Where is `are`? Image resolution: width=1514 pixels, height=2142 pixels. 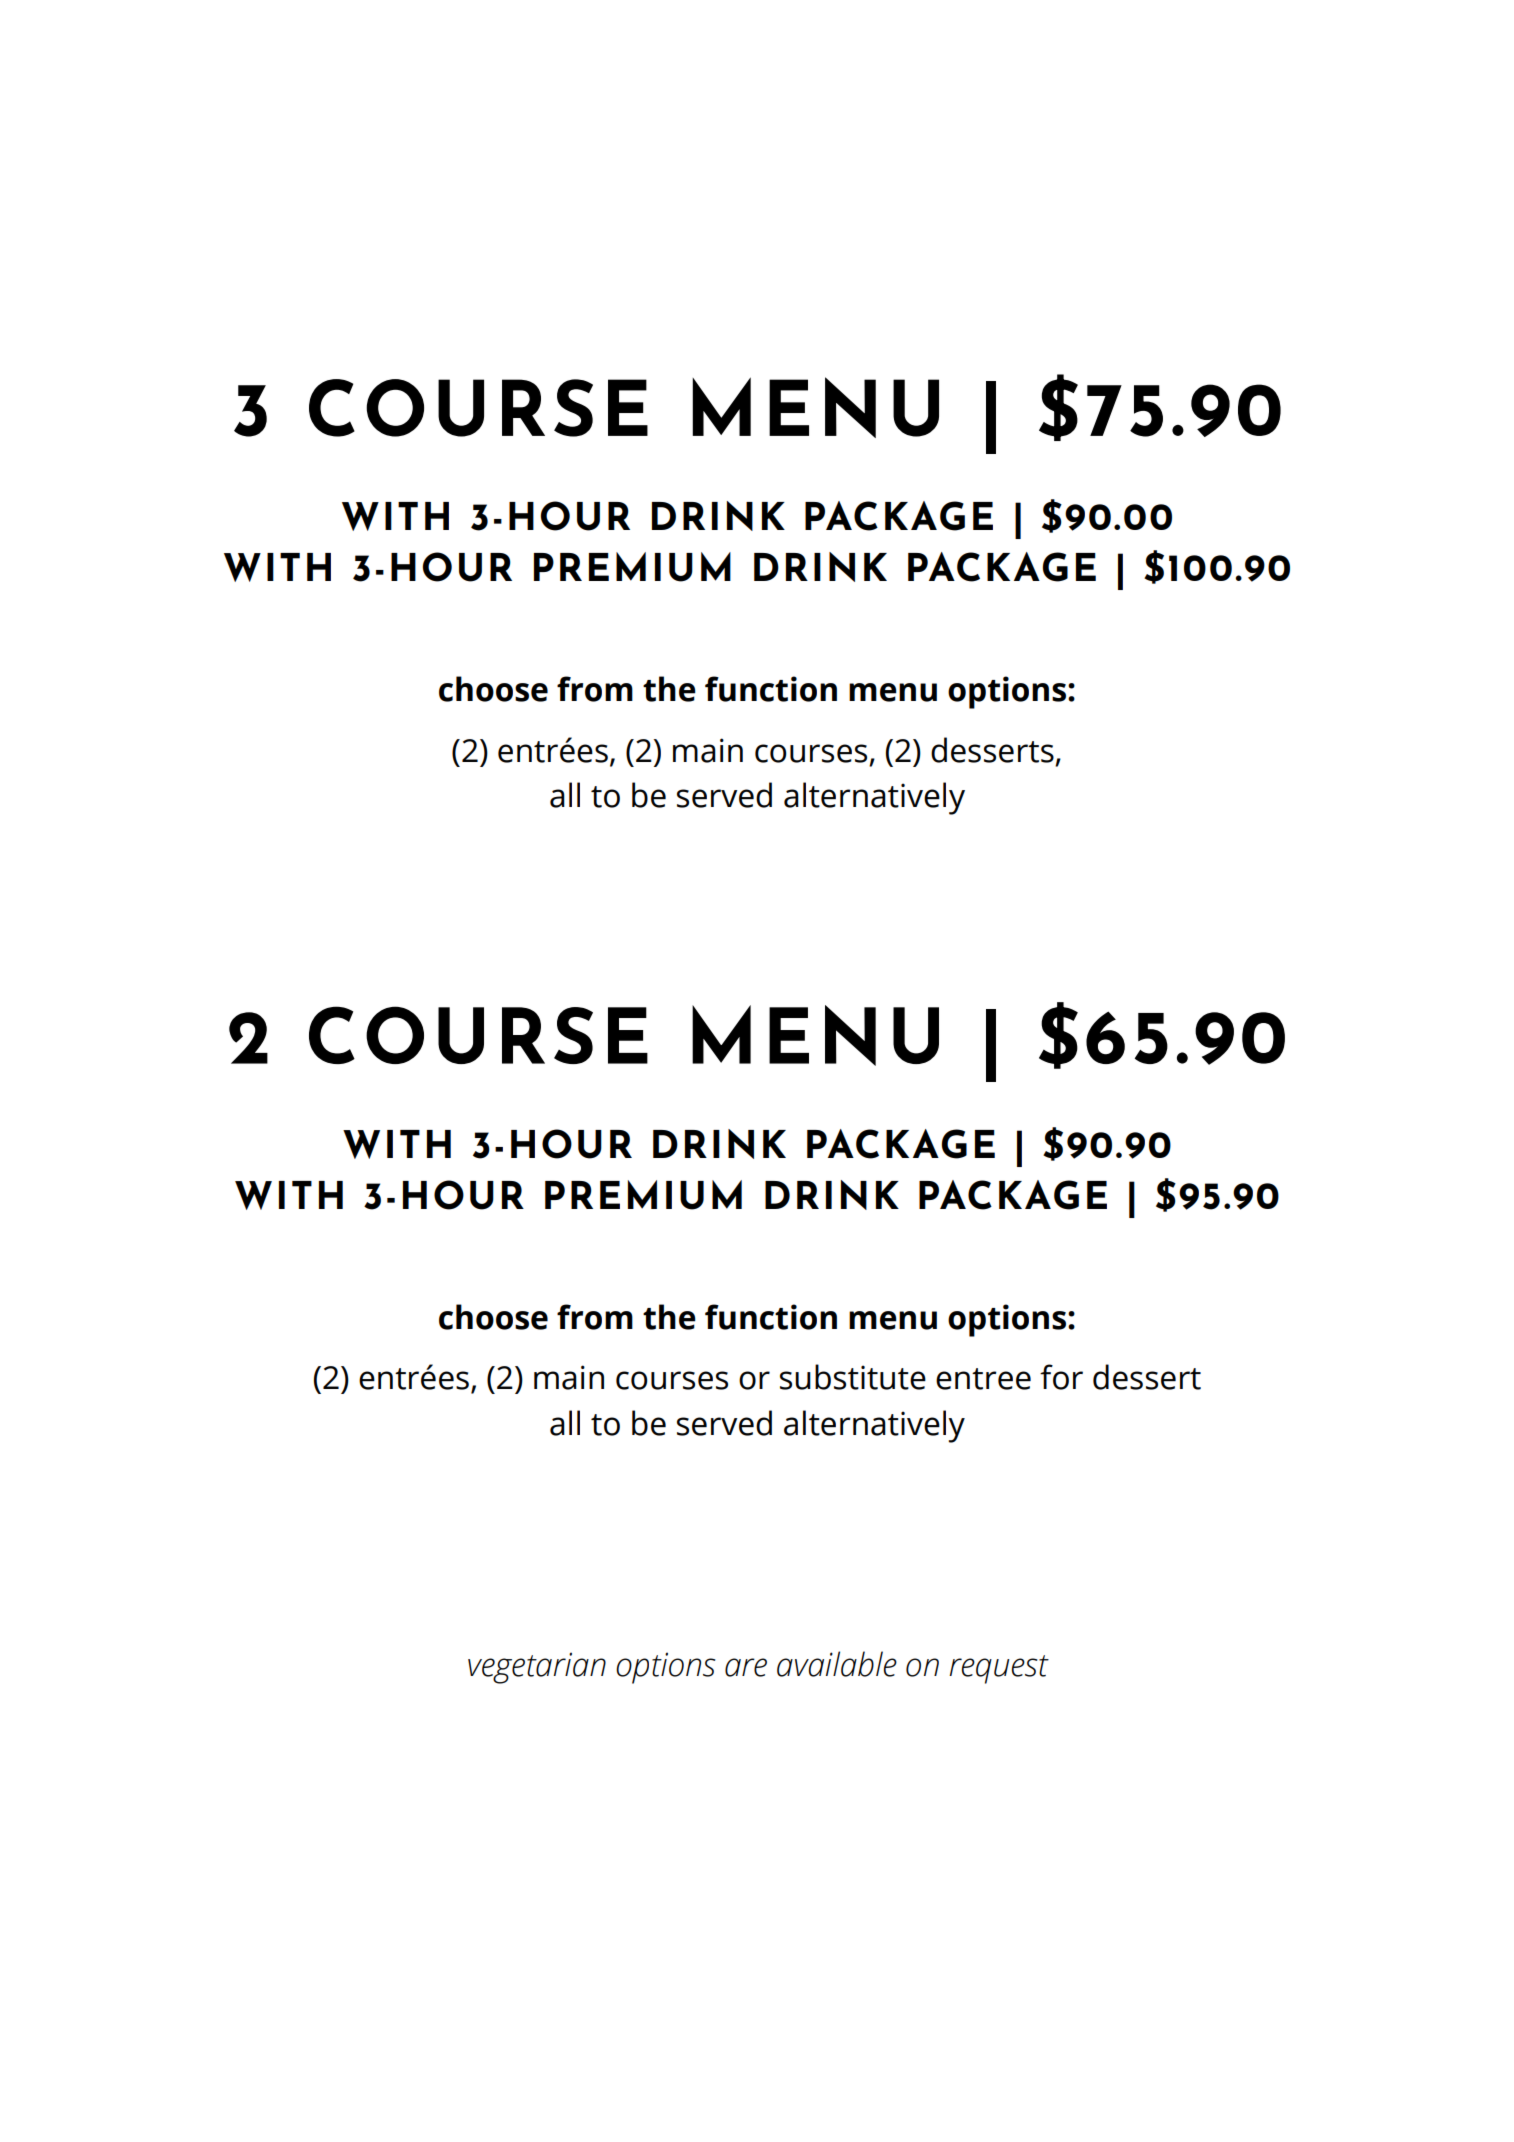
are is located at coordinates (746, 1667).
